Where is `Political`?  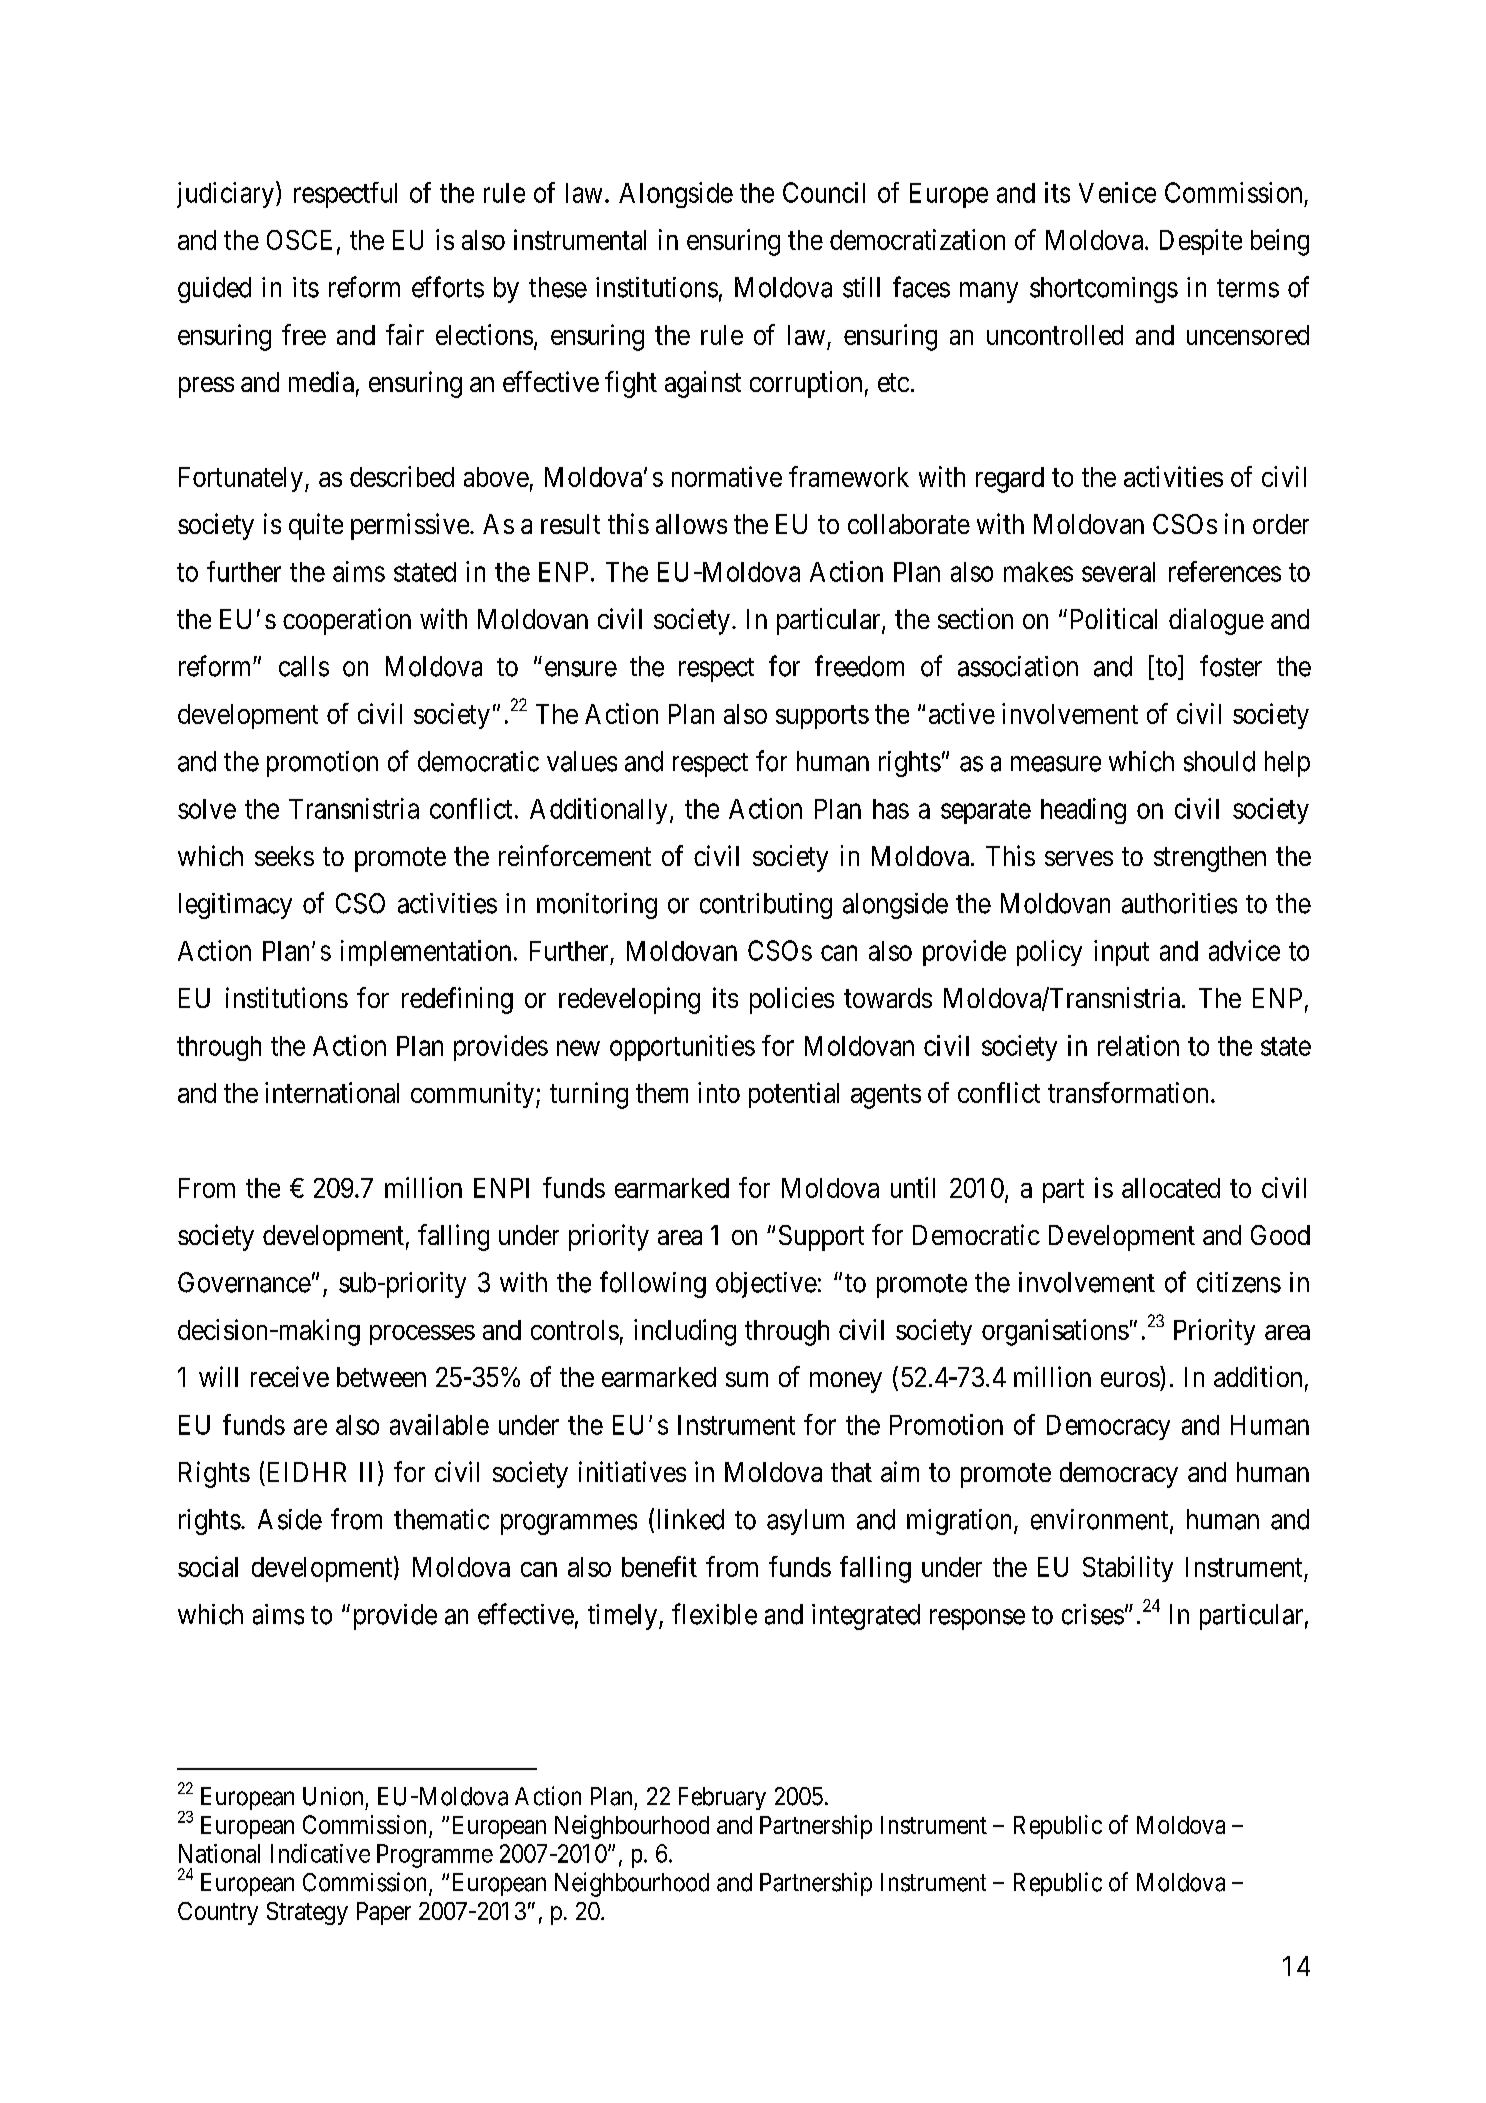 Political is located at coordinates (1114, 618).
